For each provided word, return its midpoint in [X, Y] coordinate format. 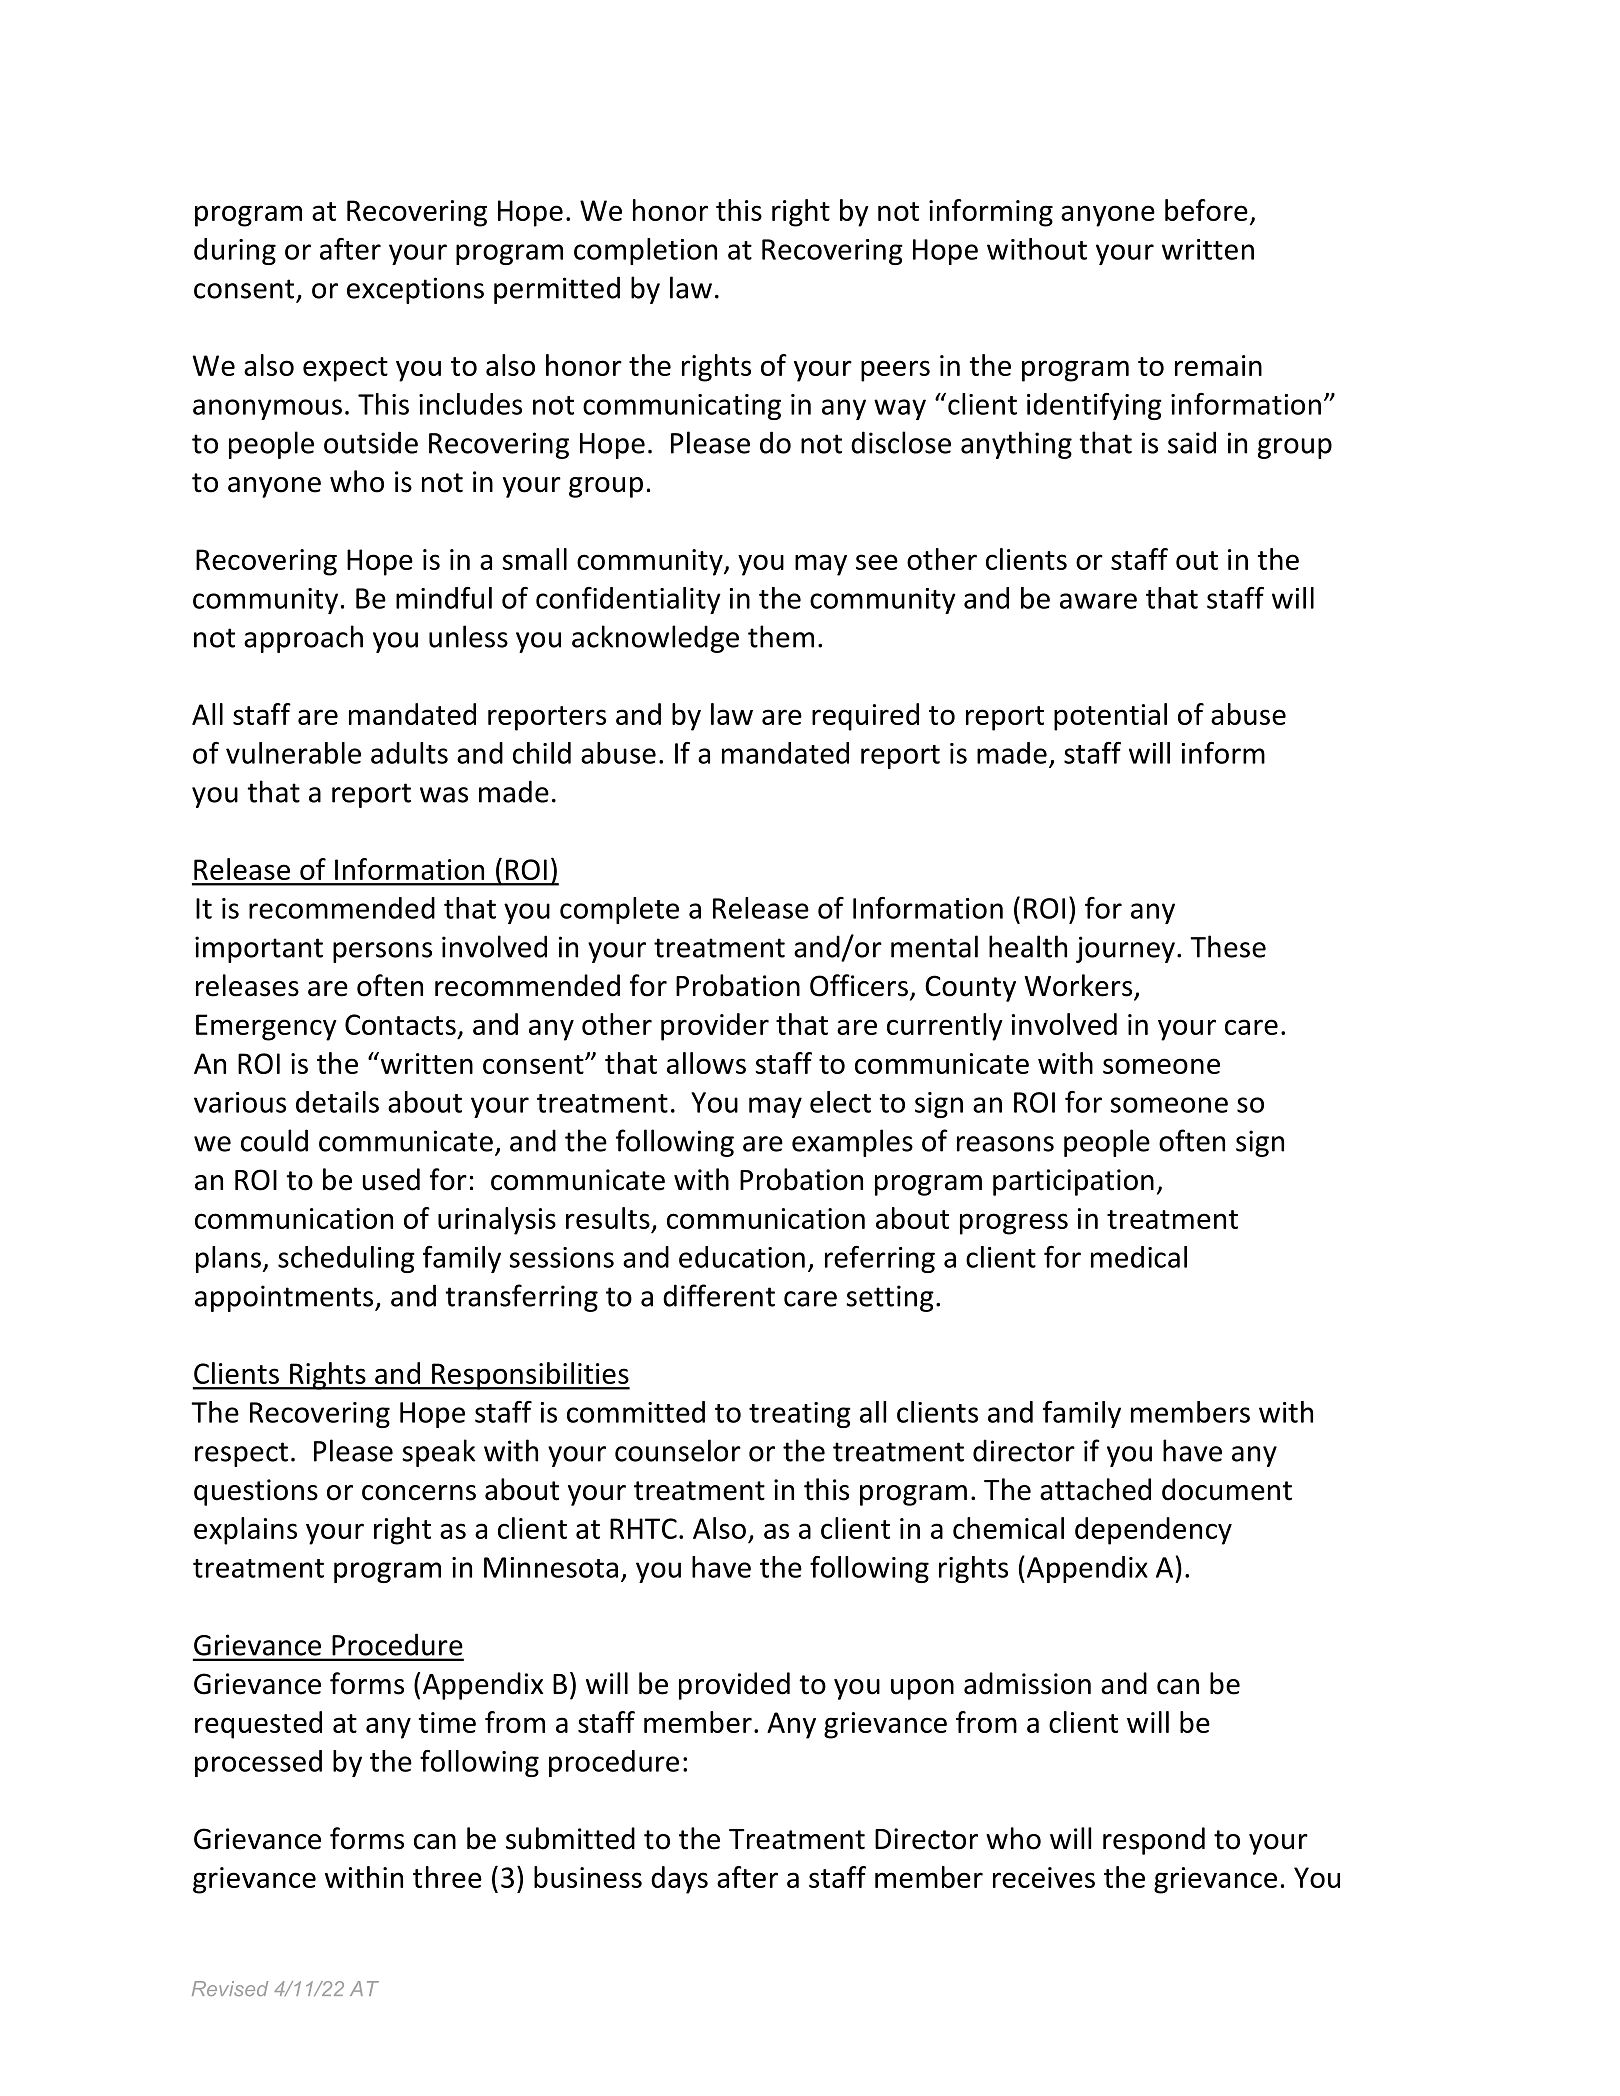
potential [1110, 717]
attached [1095, 1489]
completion [645, 251]
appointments [285, 1298]
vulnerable [293, 753]
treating [800, 1415]
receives [1044, 1877]
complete [619, 910]
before [1206, 210]
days [679, 1880]
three [447, 1877]
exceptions [415, 290]
